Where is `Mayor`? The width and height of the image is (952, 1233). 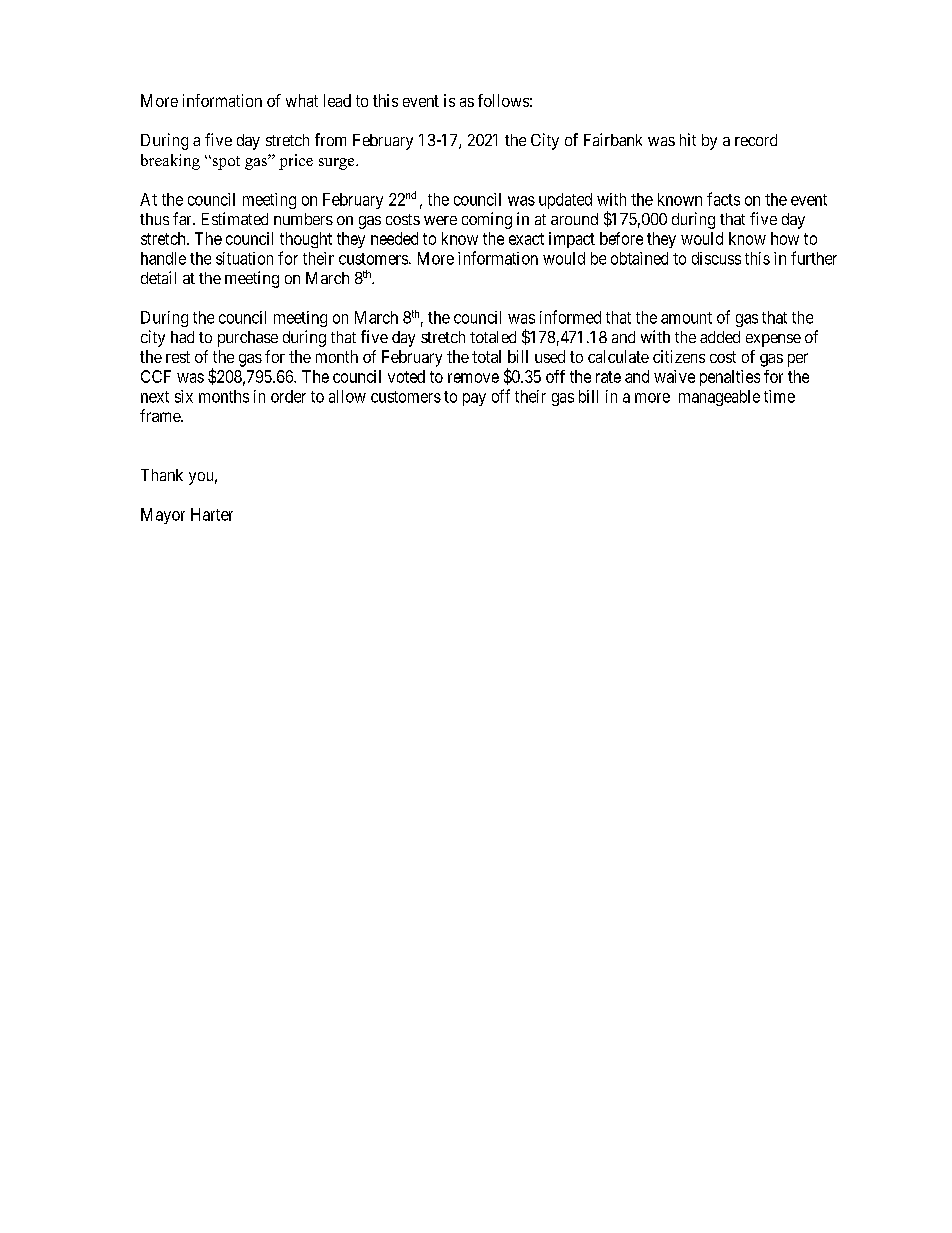
Mayor is located at coordinates (163, 516).
